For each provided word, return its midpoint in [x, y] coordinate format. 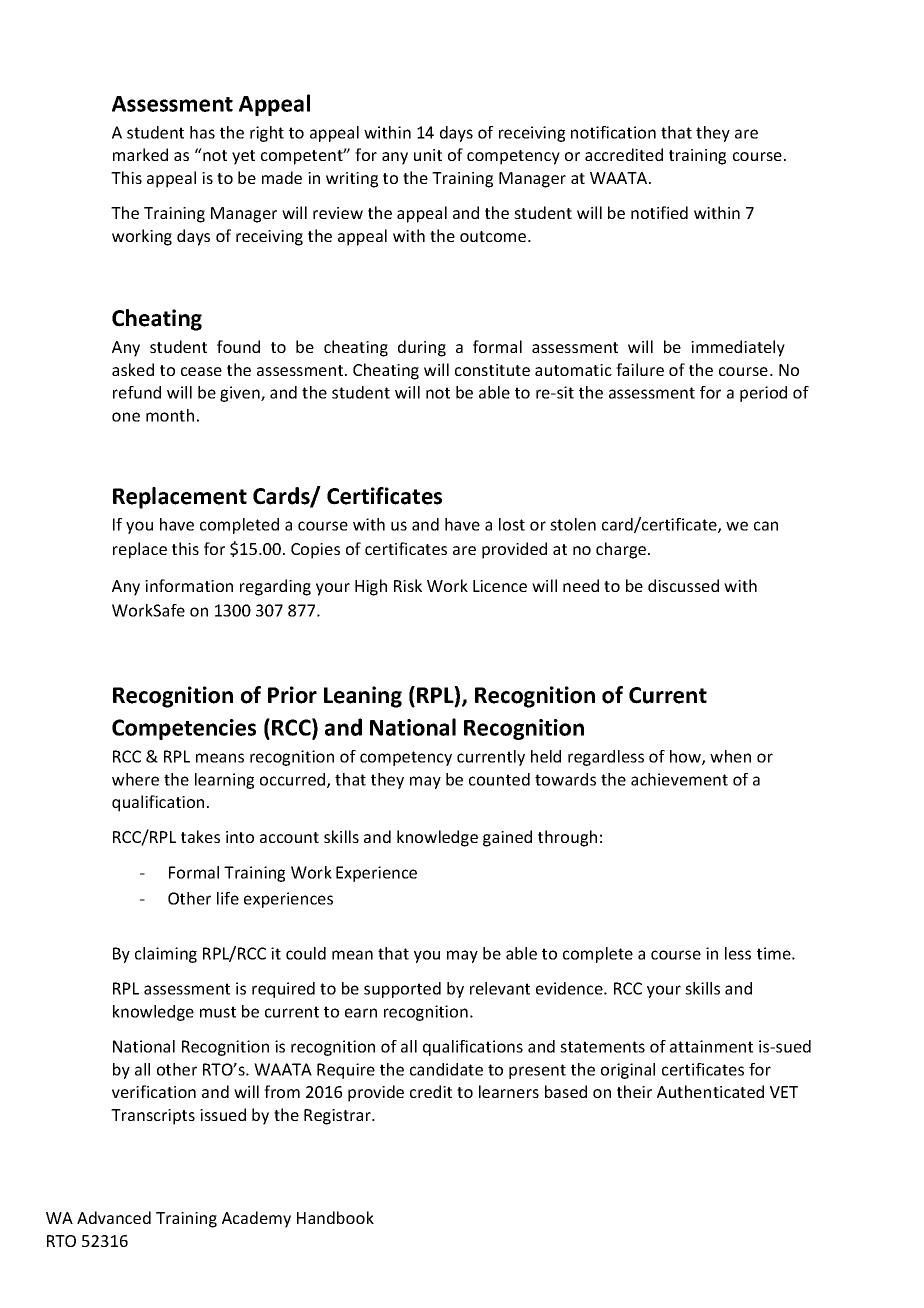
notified [659, 212]
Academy [256, 1219]
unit [428, 155]
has [202, 132]
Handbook [335, 1217]
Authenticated [710, 1091]
